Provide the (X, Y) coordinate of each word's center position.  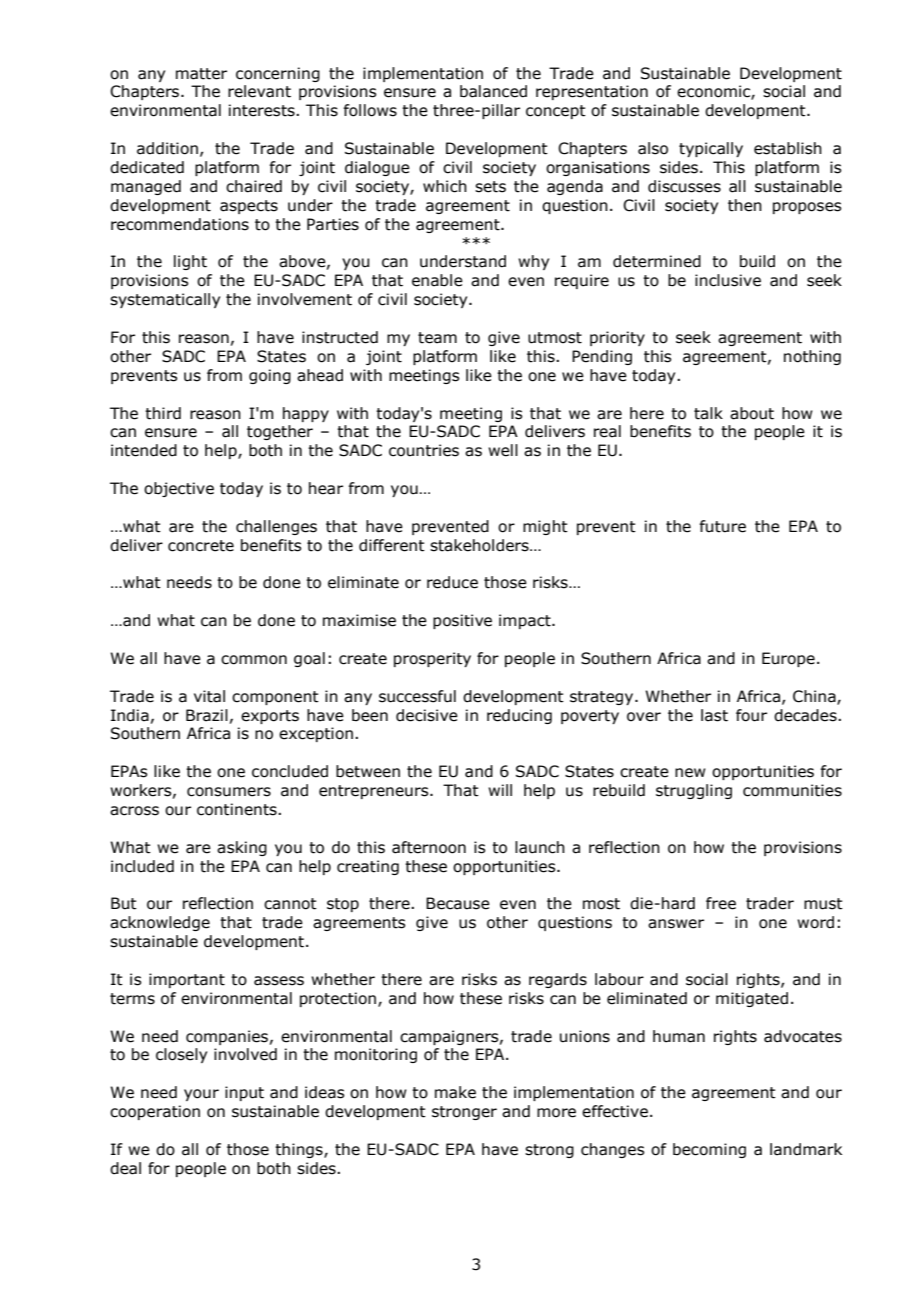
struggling (694, 791)
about (752, 413)
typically (711, 149)
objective (179, 489)
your (201, 1095)
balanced (493, 91)
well (503, 450)
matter (201, 74)
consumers (229, 792)
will (500, 790)
